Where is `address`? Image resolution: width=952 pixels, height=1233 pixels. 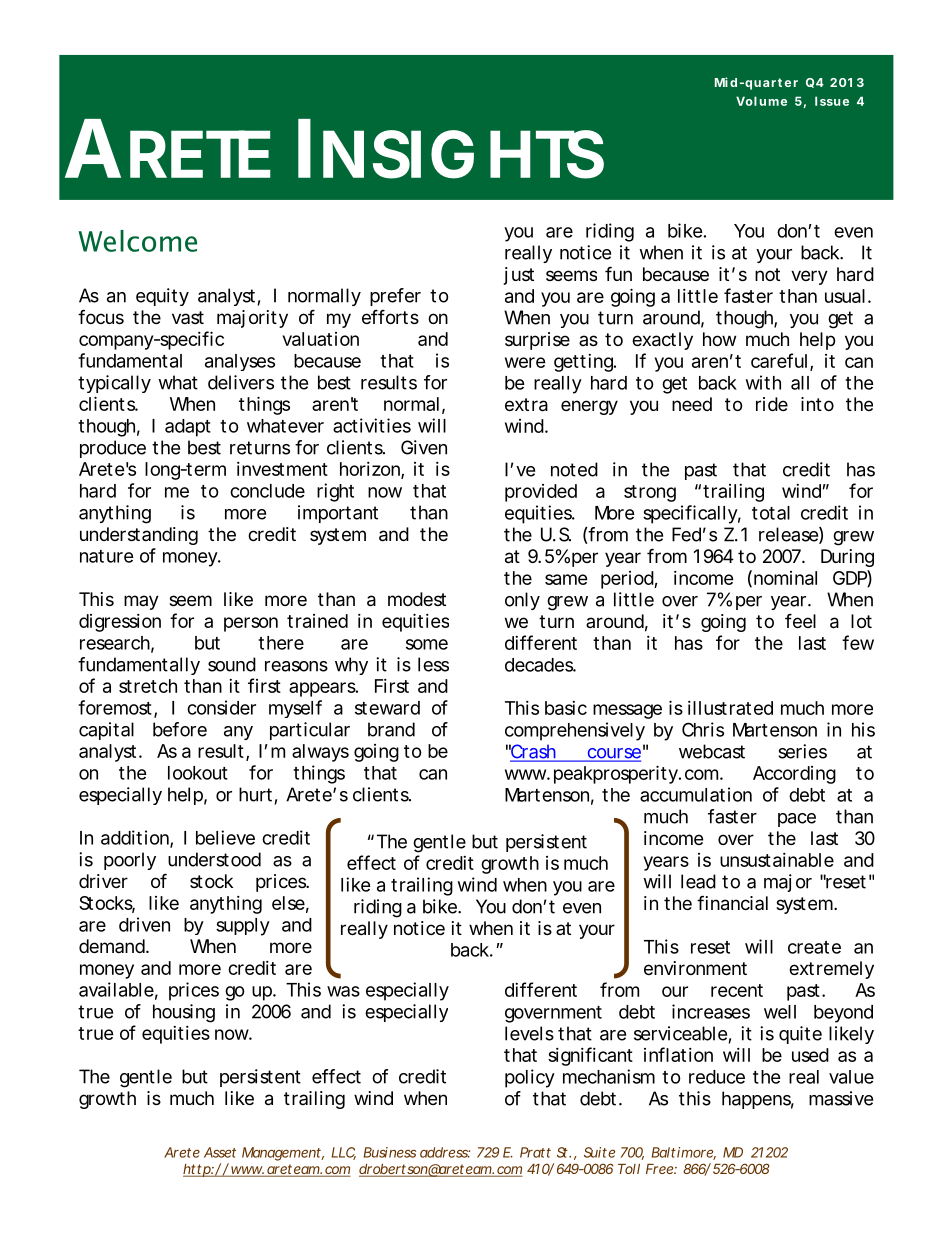
address is located at coordinates (445, 1152).
